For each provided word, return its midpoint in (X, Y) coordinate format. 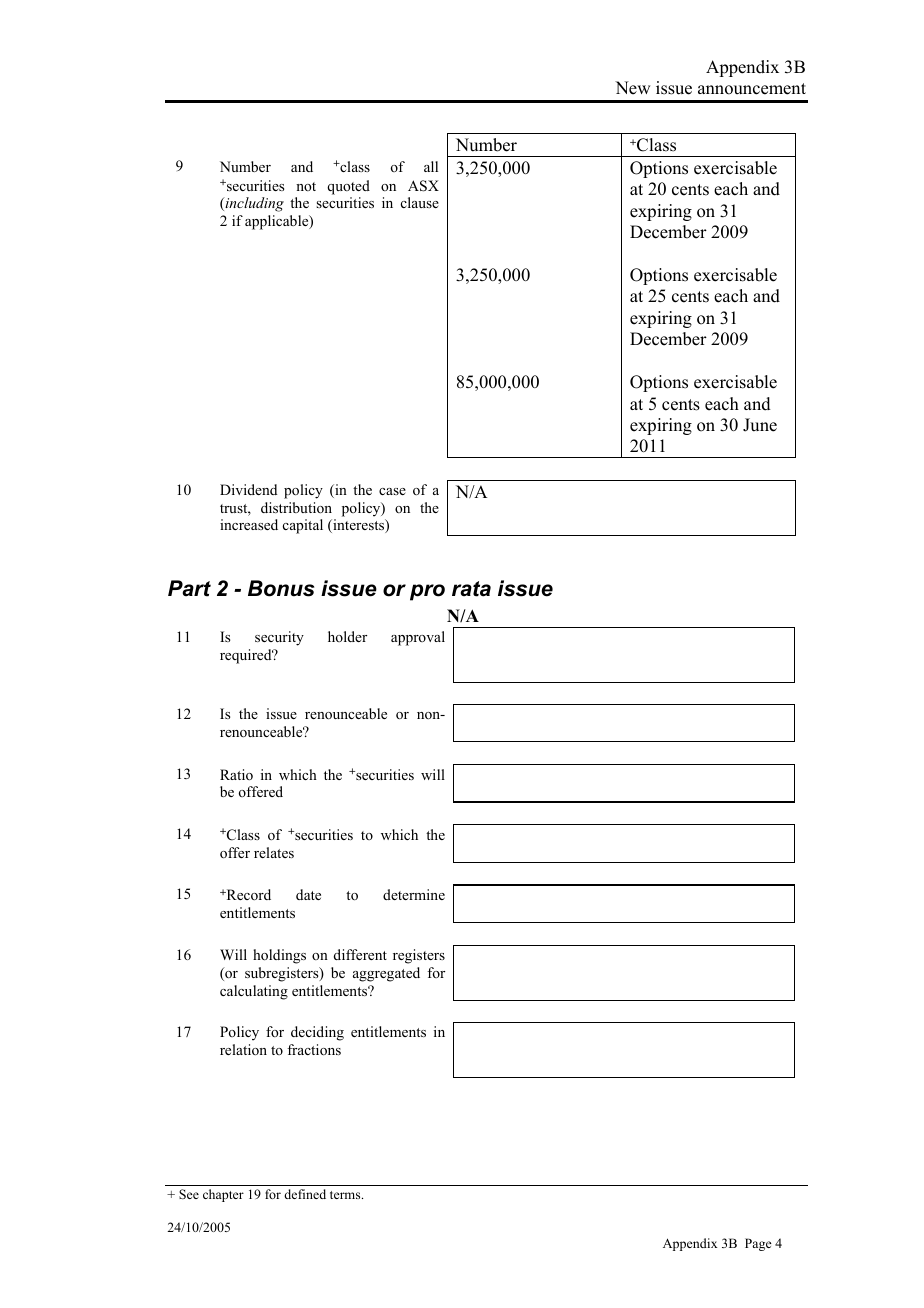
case (392, 491)
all (431, 166)
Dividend (248, 489)
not (306, 186)
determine (414, 894)
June (760, 425)
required (247, 656)
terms (346, 1195)
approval (418, 638)
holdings (279, 956)
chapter (223, 1195)
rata (471, 589)
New (632, 88)
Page (758, 1244)
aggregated (386, 974)
